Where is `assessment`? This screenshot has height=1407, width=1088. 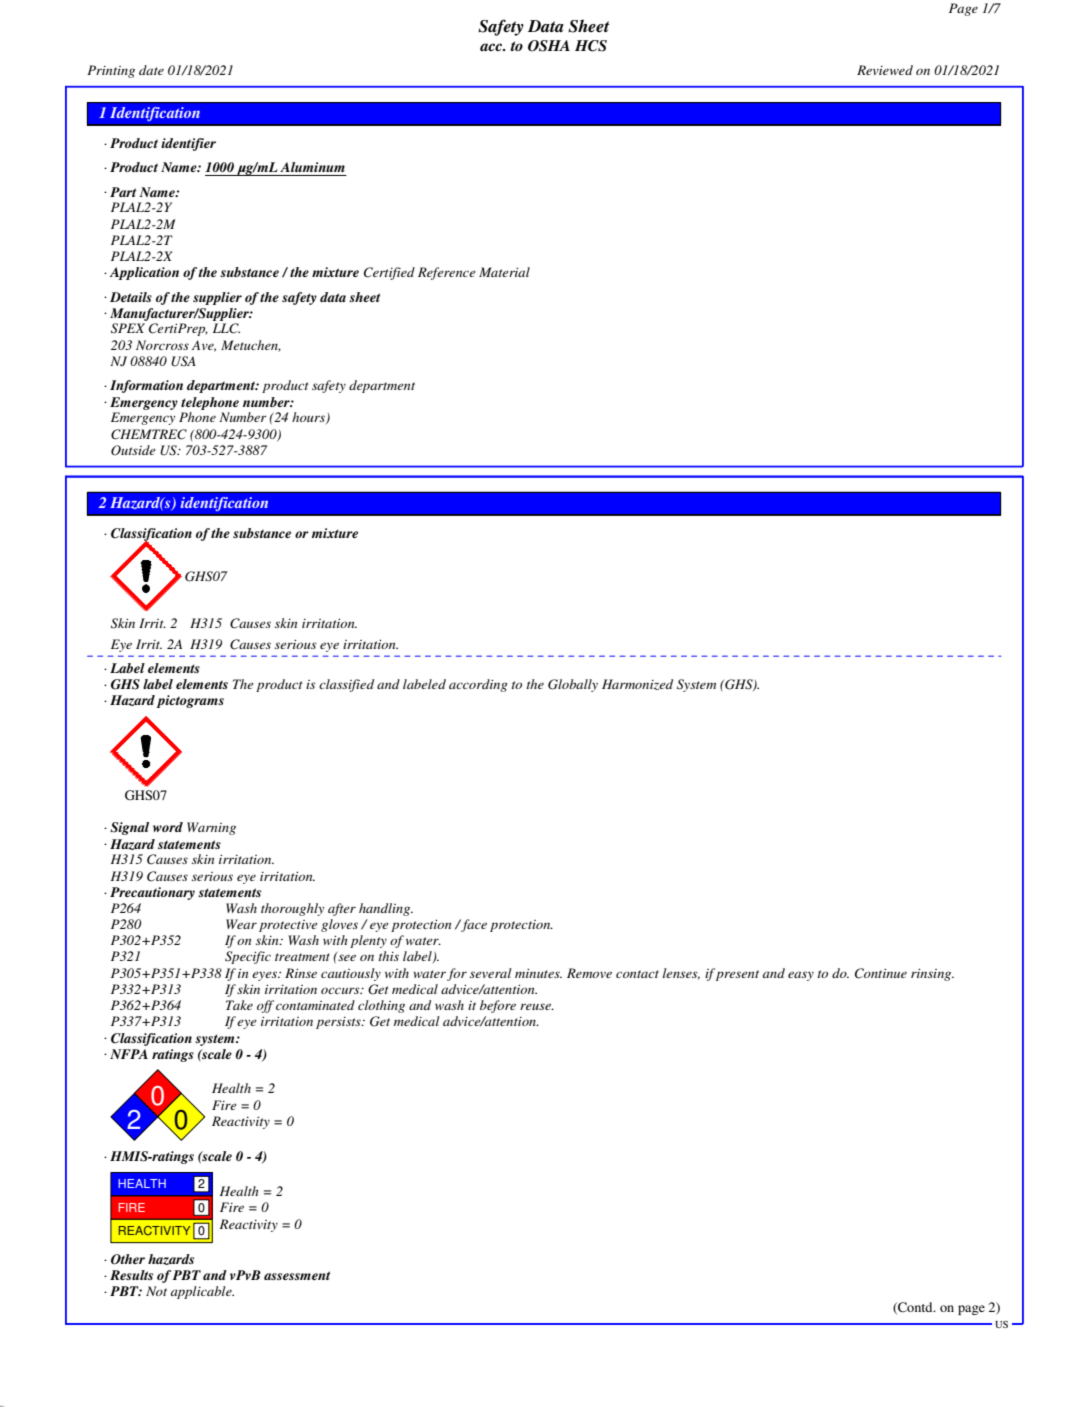 assessment is located at coordinates (297, 1275).
